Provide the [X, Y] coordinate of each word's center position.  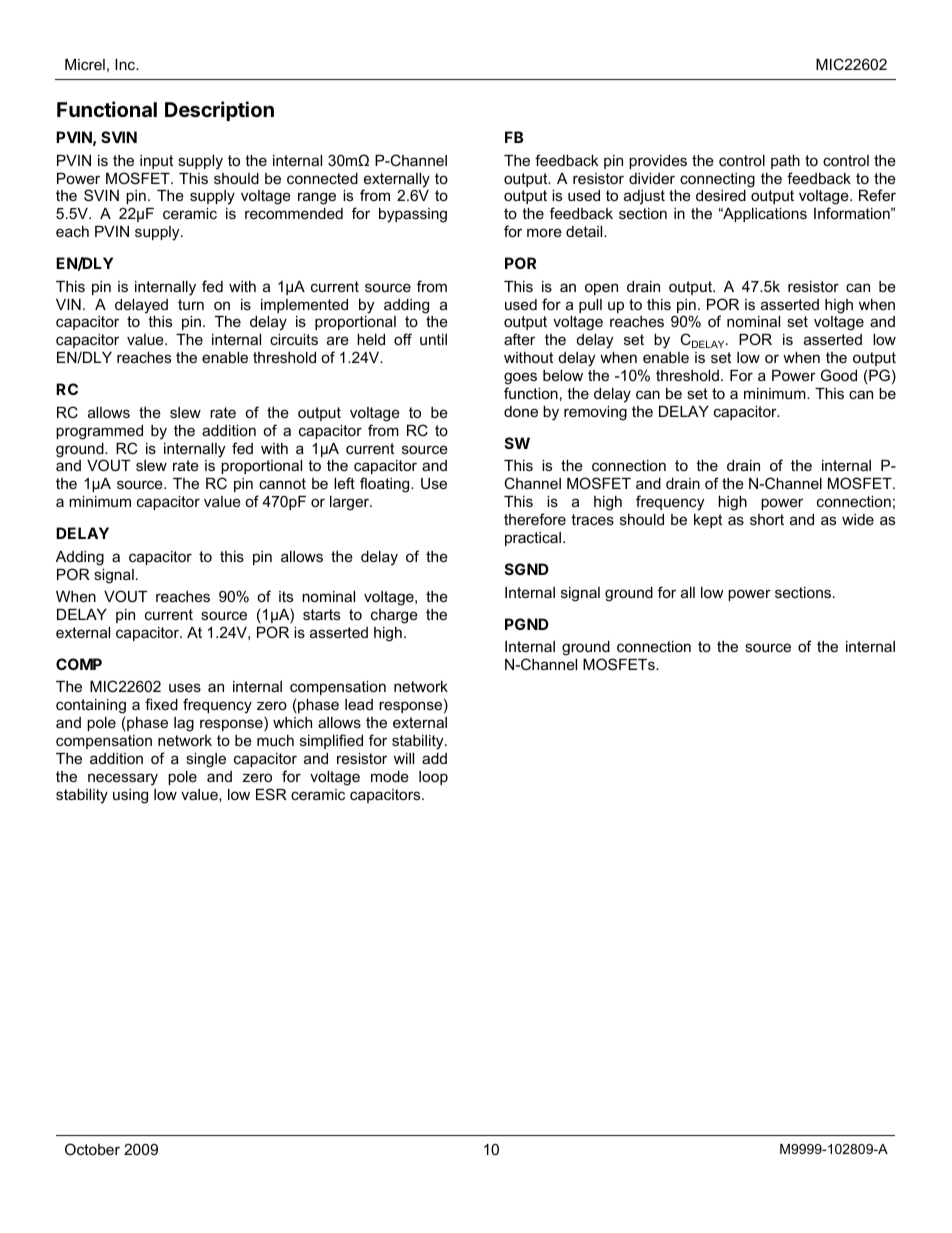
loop [433, 778]
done [521, 411]
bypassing [413, 215]
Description [219, 111]
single [206, 760]
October [92, 1149]
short [767, 519]
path [785, 162]
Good [839, 375]
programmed [99, 432]
